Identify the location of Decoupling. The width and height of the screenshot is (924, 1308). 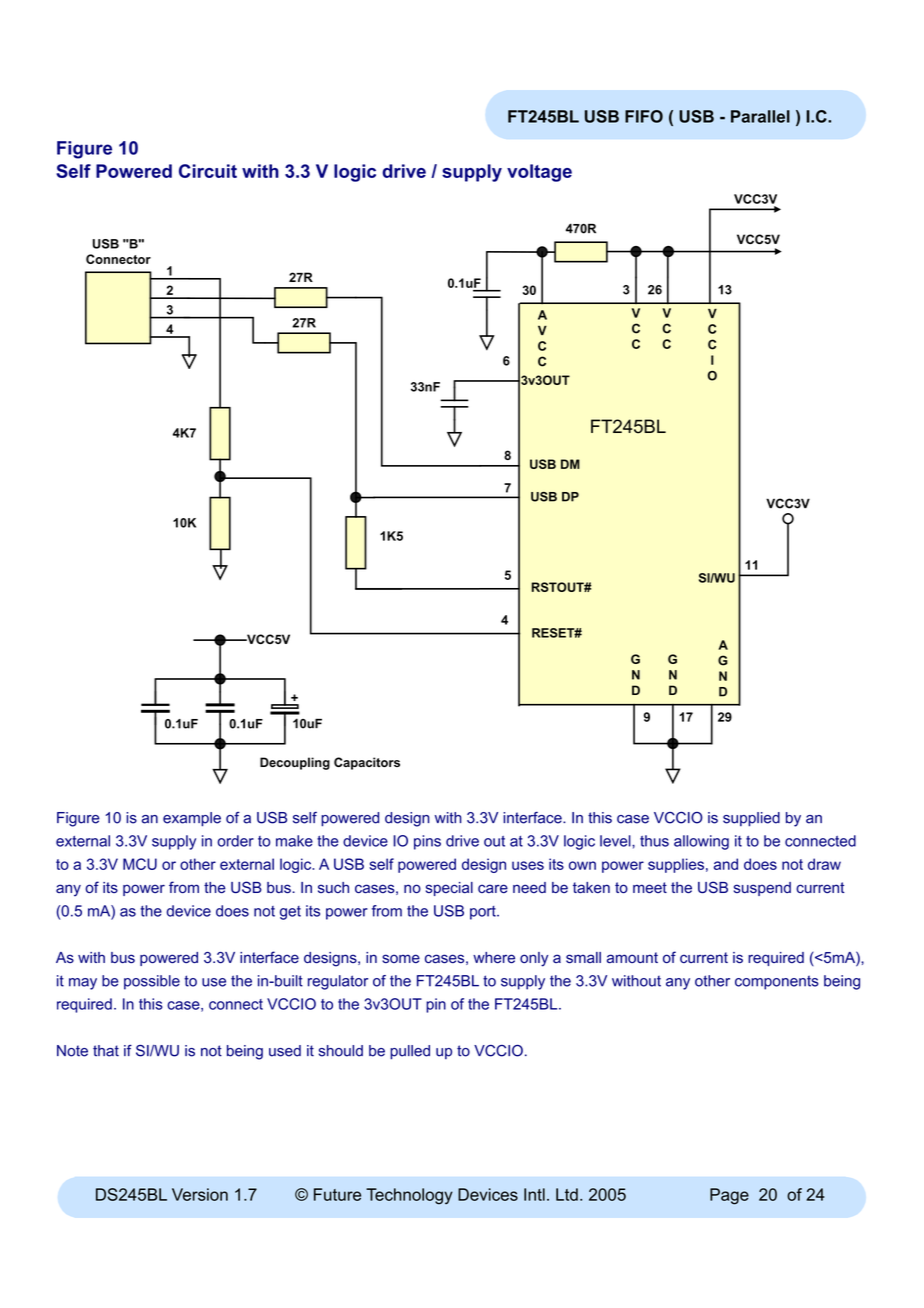
(295, 763).
